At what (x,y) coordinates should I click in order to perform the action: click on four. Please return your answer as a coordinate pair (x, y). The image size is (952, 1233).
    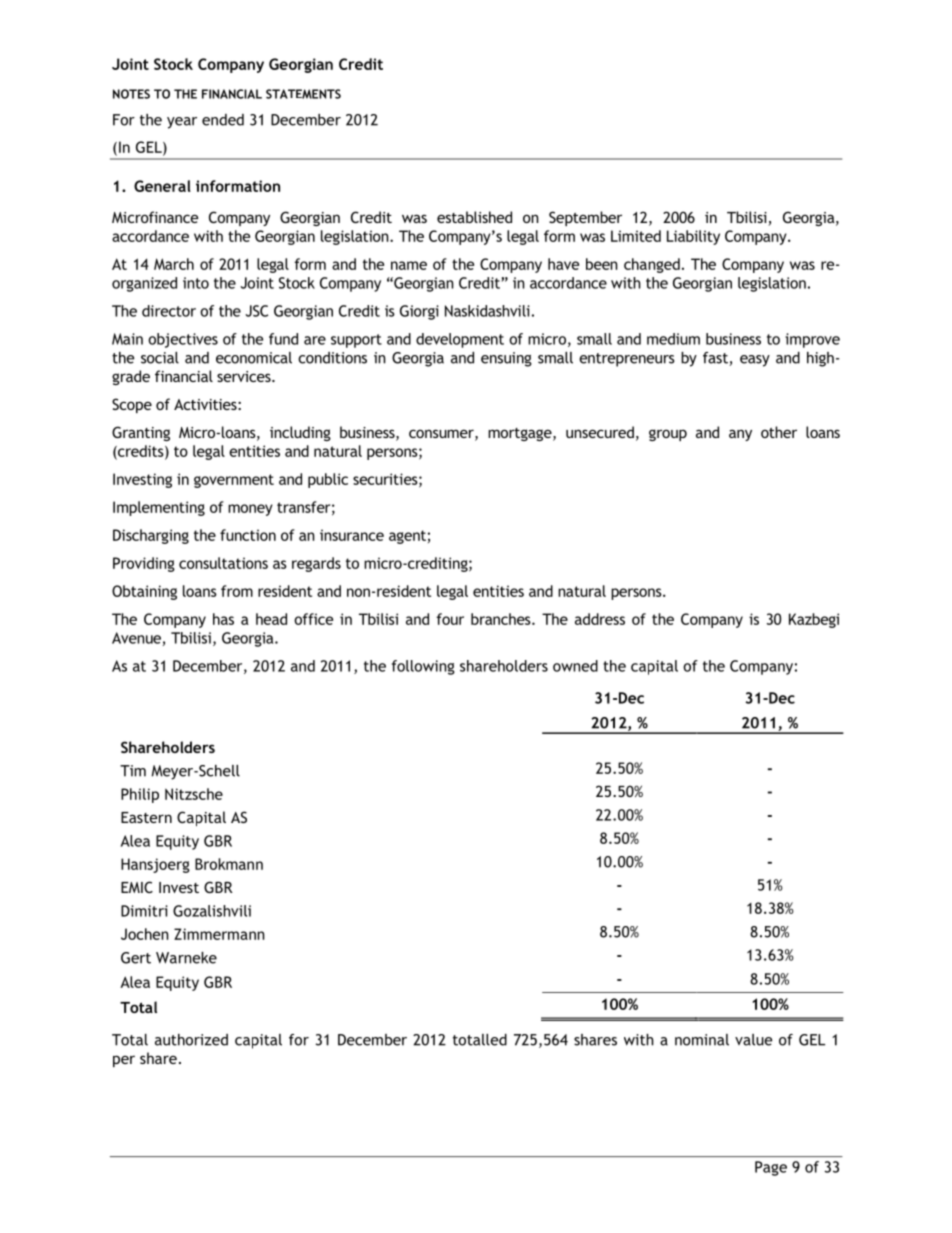
    Looking at the image, I should click on (450, 619).
